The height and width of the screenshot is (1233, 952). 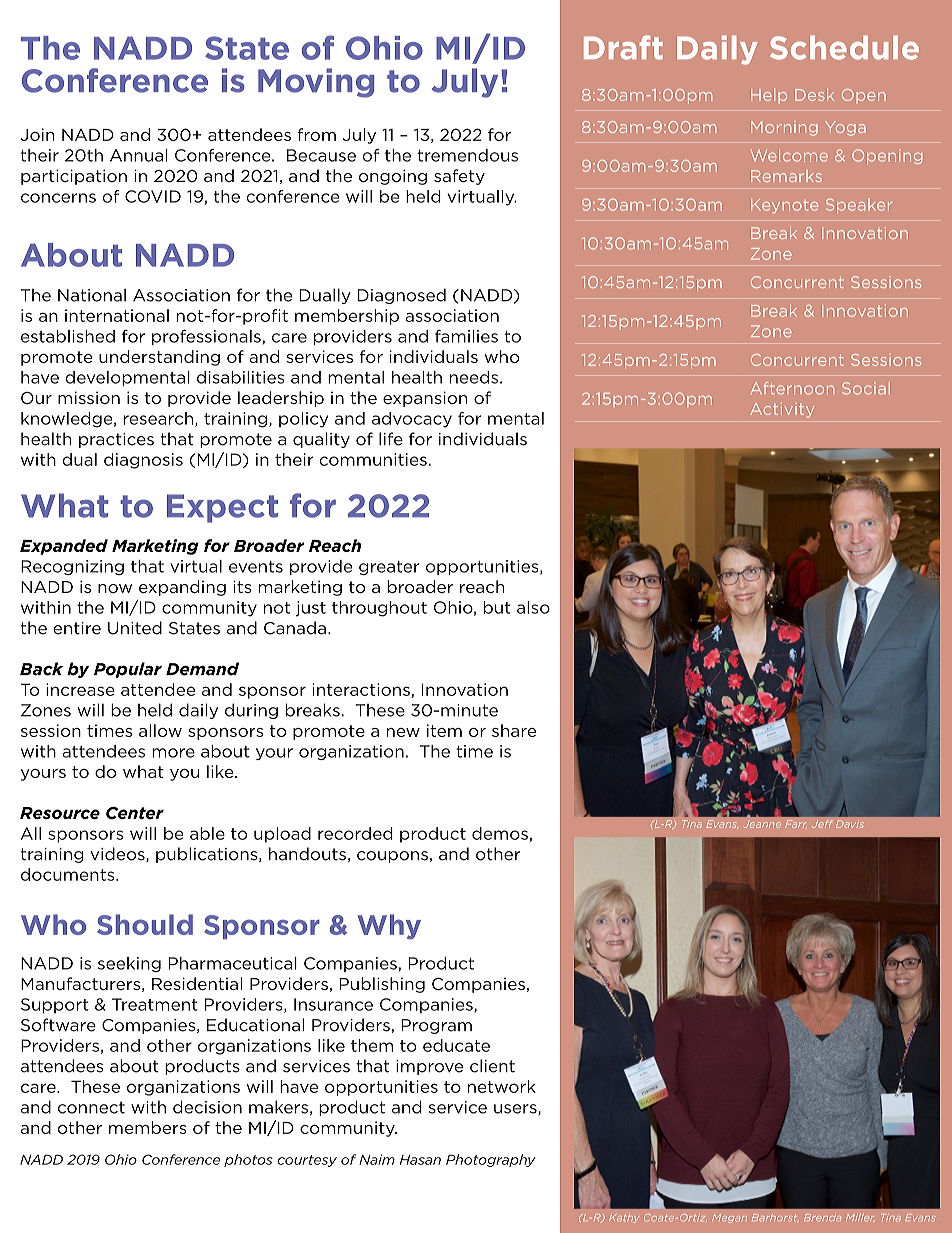 What do you see at coordinates (467, 155) in the screenshot?
I see `tremendous` at bounding box center [467, 155].
